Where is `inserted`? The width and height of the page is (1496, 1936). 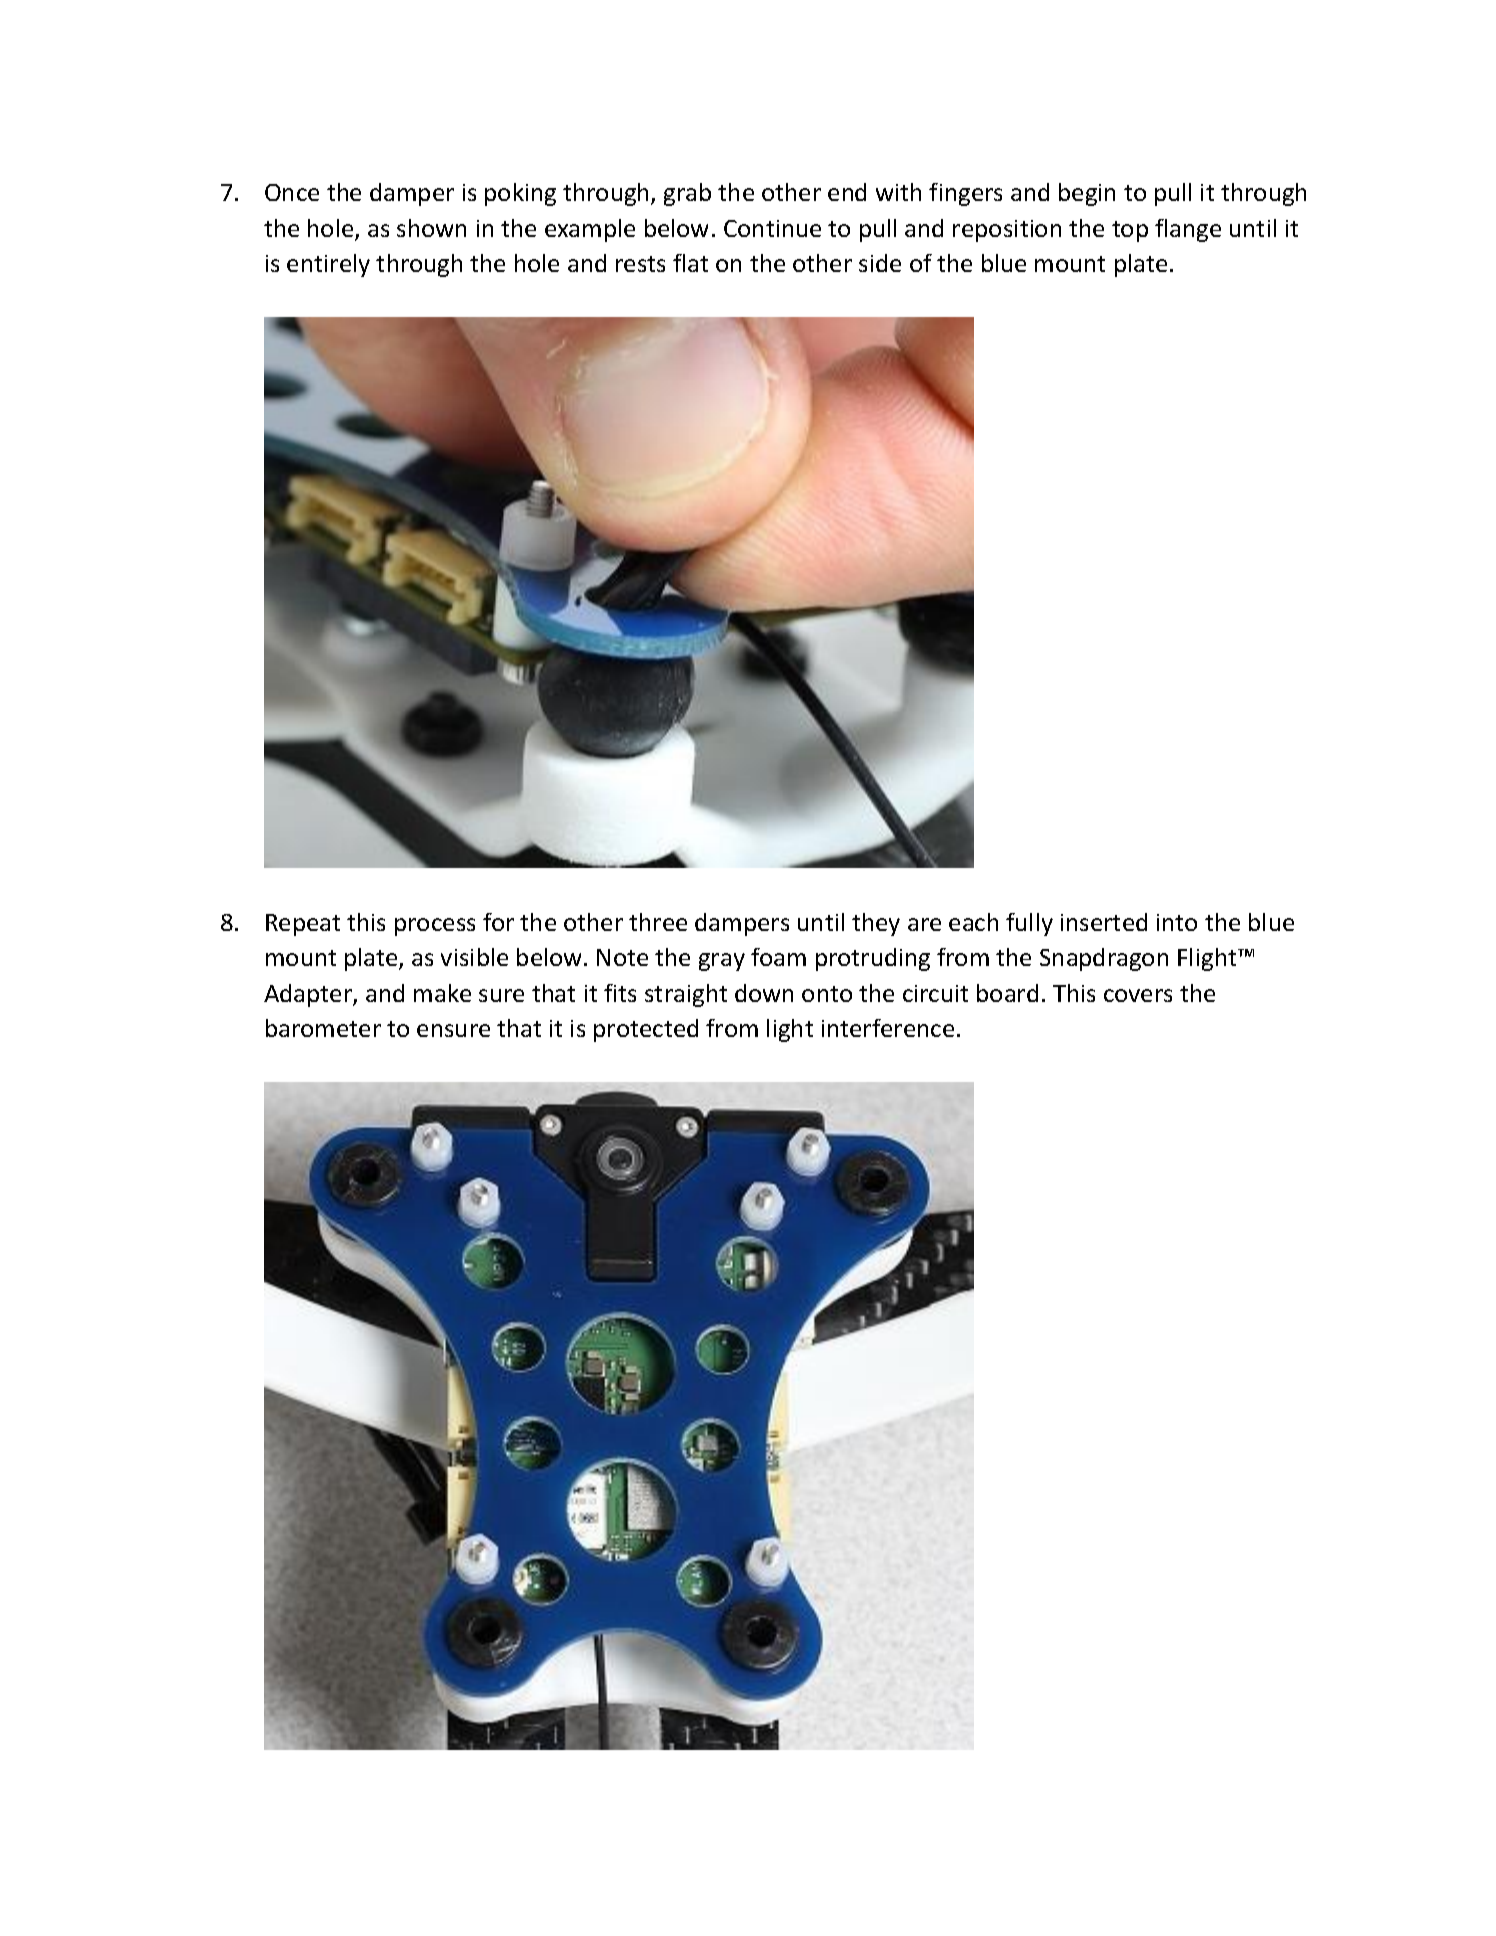
inserted is located at coordinates (1104, 922).
